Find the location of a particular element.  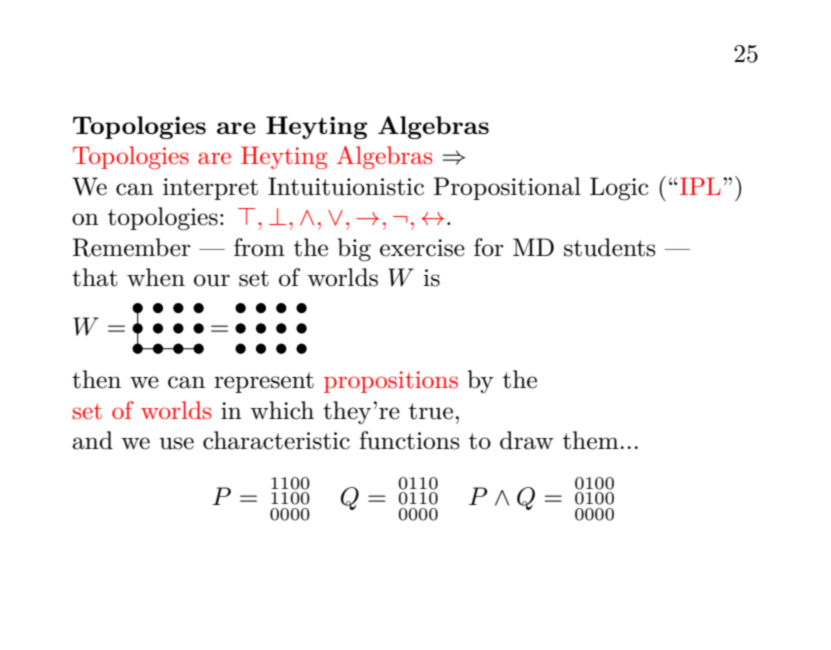

interpret is located at coordinates (210, 189).
